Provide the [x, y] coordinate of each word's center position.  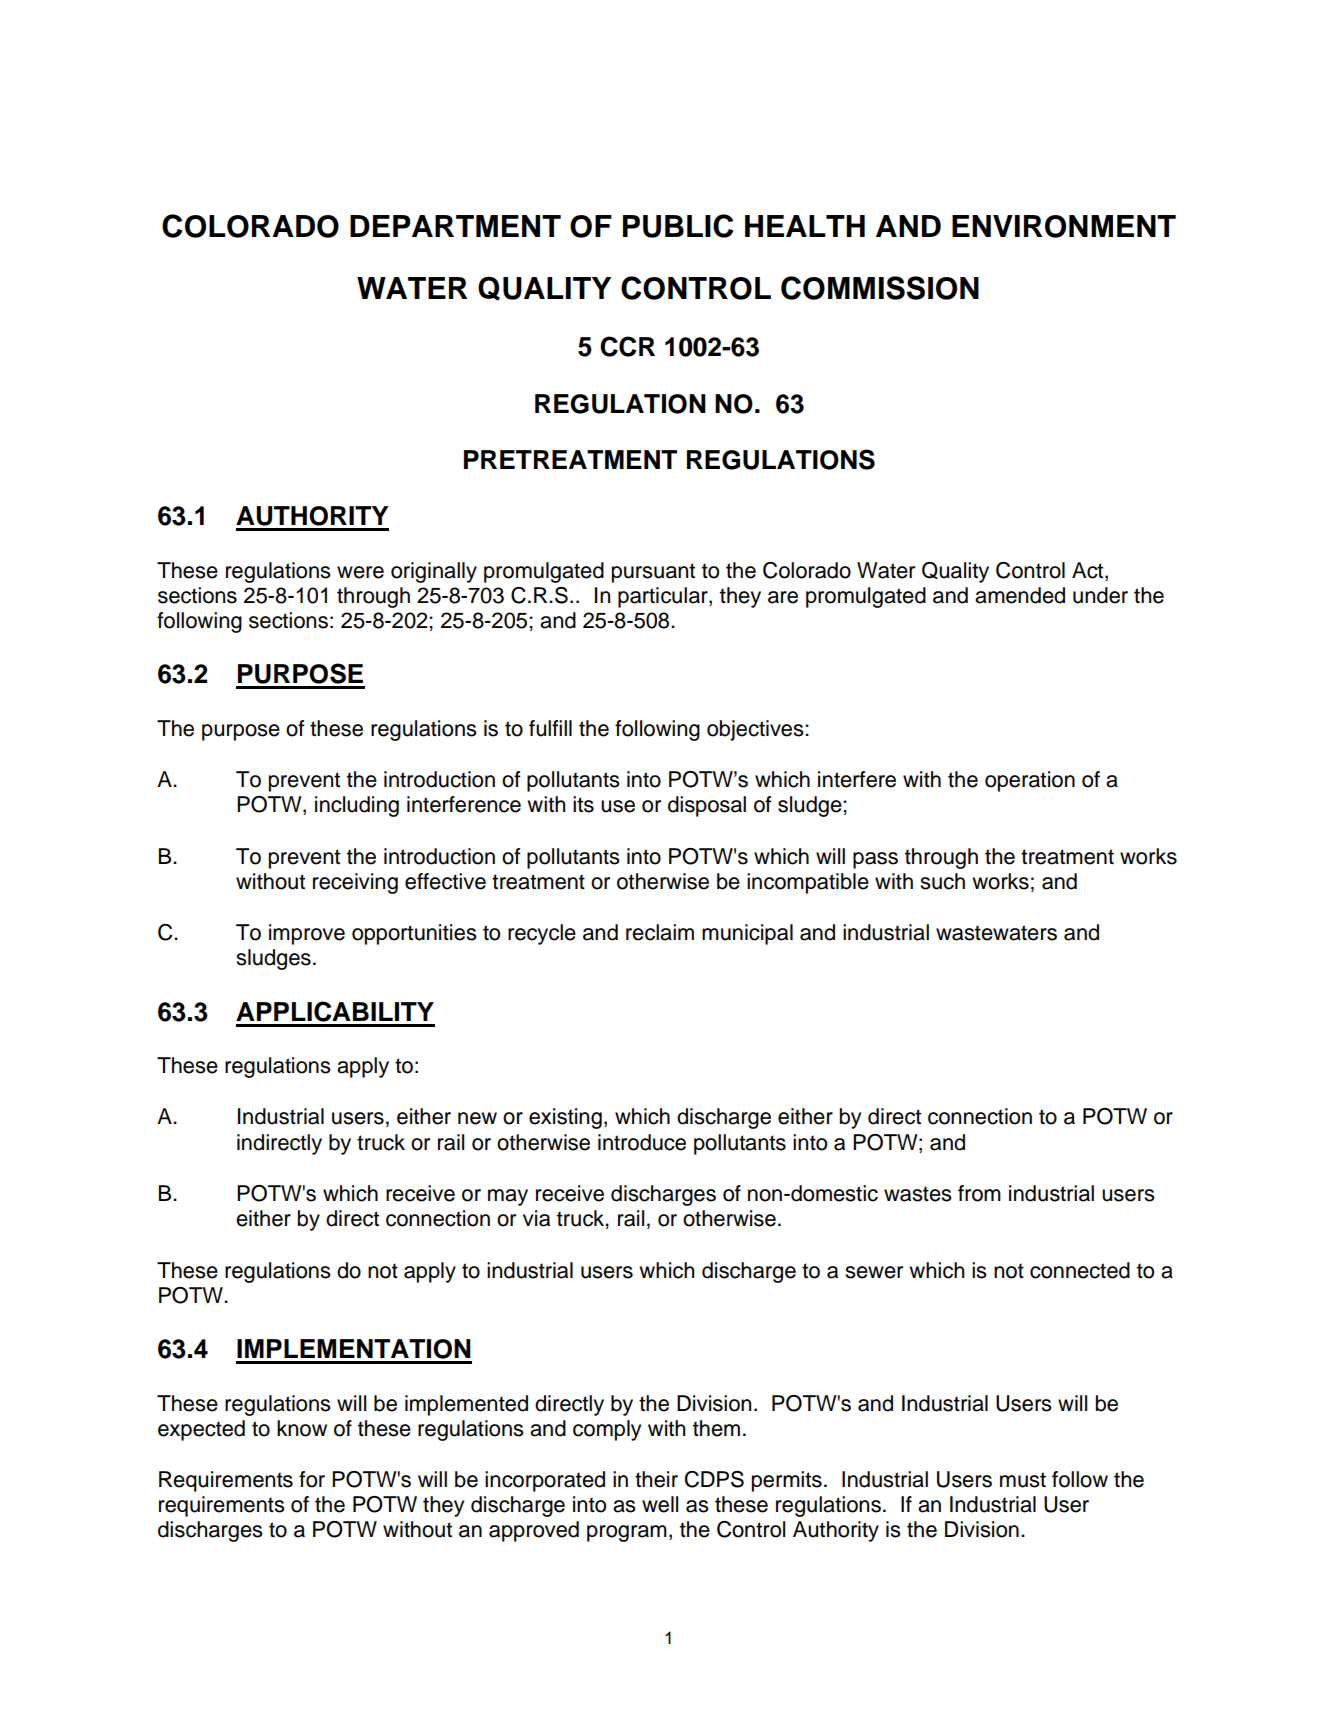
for [312, 1479]
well [660, 1504]
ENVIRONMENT [1064, 226]
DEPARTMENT [455, 226]
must [1023, 1480]
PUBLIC [678, 226]
